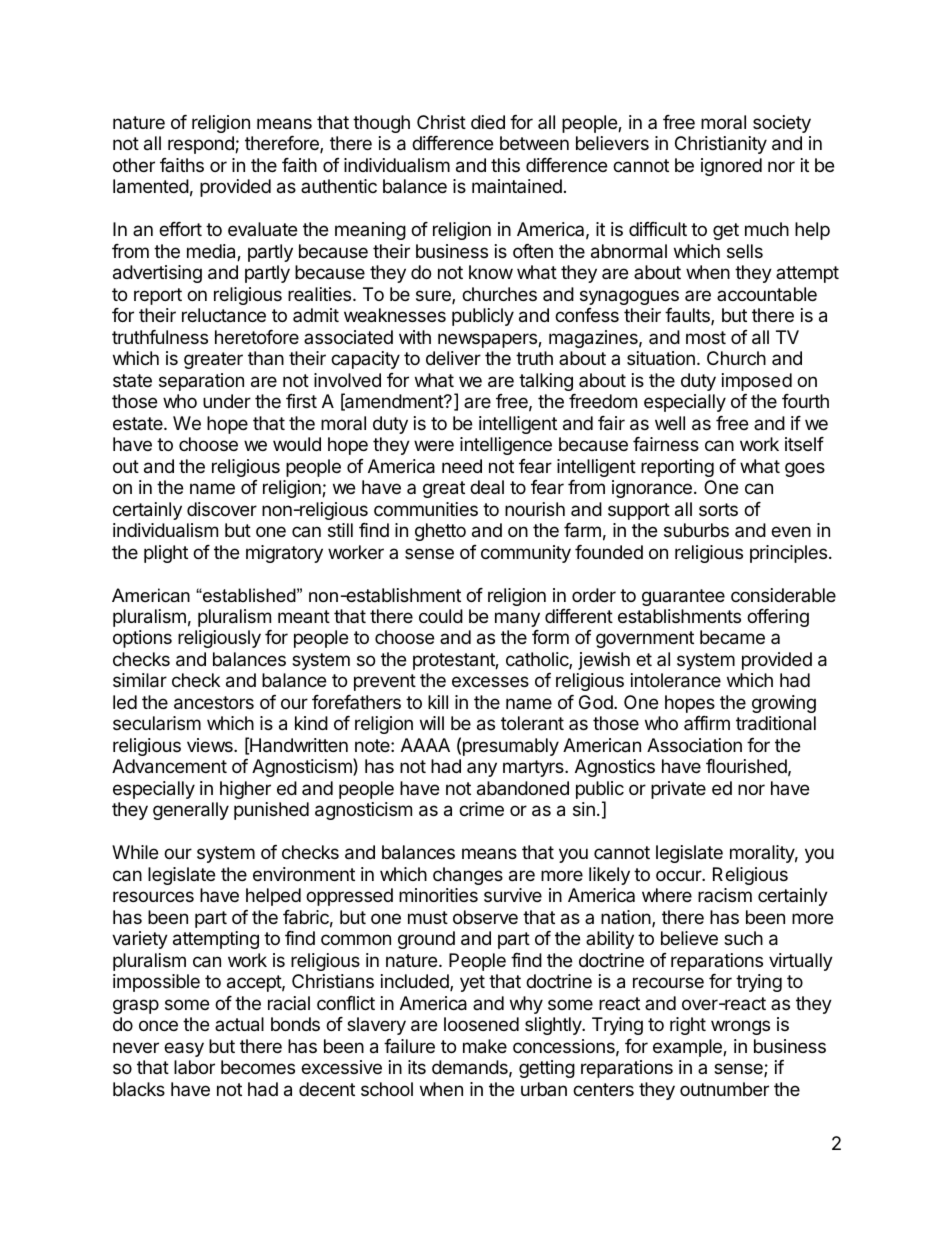 The height and width of the document is (1233, 952). What do you see at coordinates (462, 466) in the document?
I see `need` at bounding box center [462, 466].
